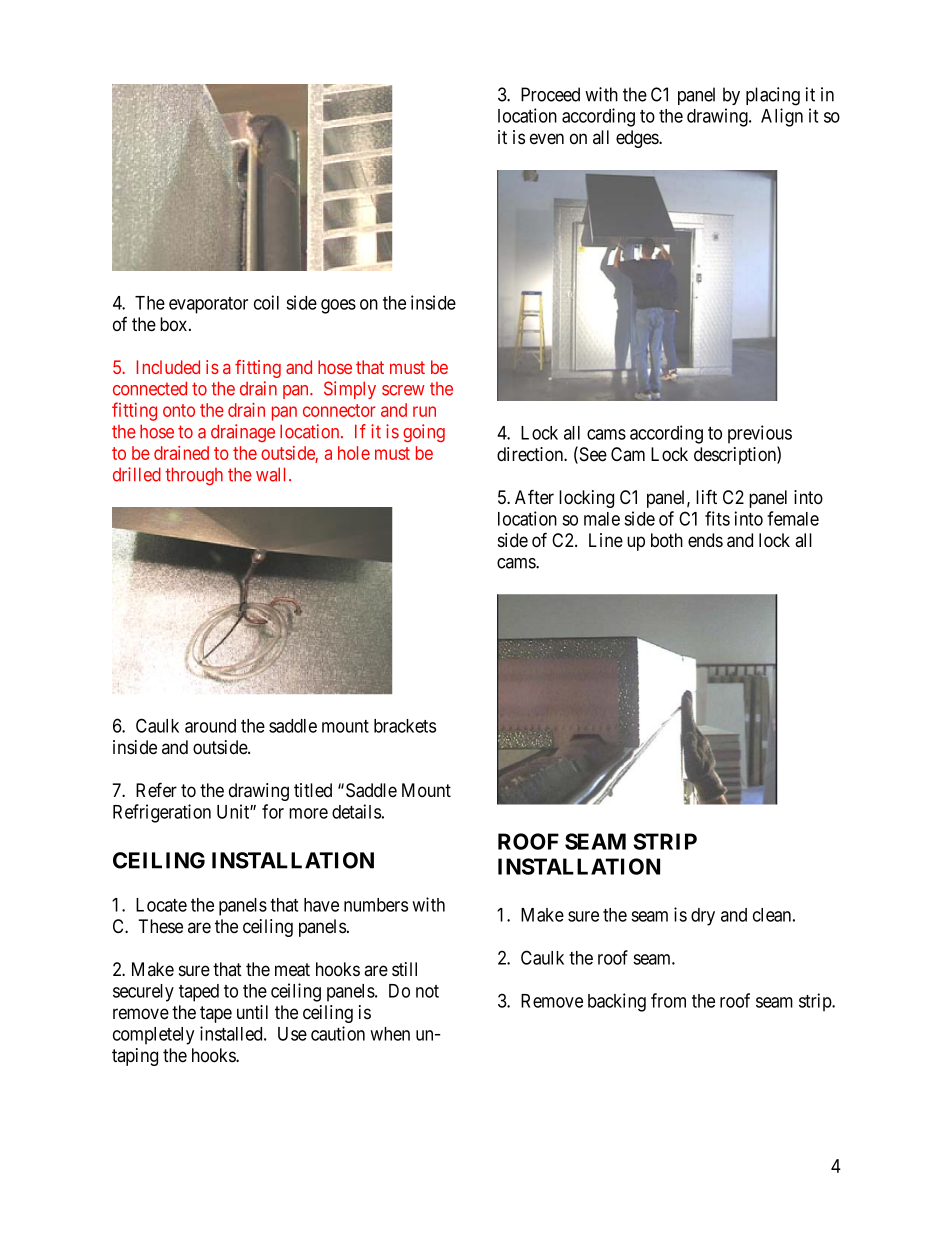 Image resolution: width=952 pixels, height=1233 pixels. I want to click on edges, so click(638, 139).
